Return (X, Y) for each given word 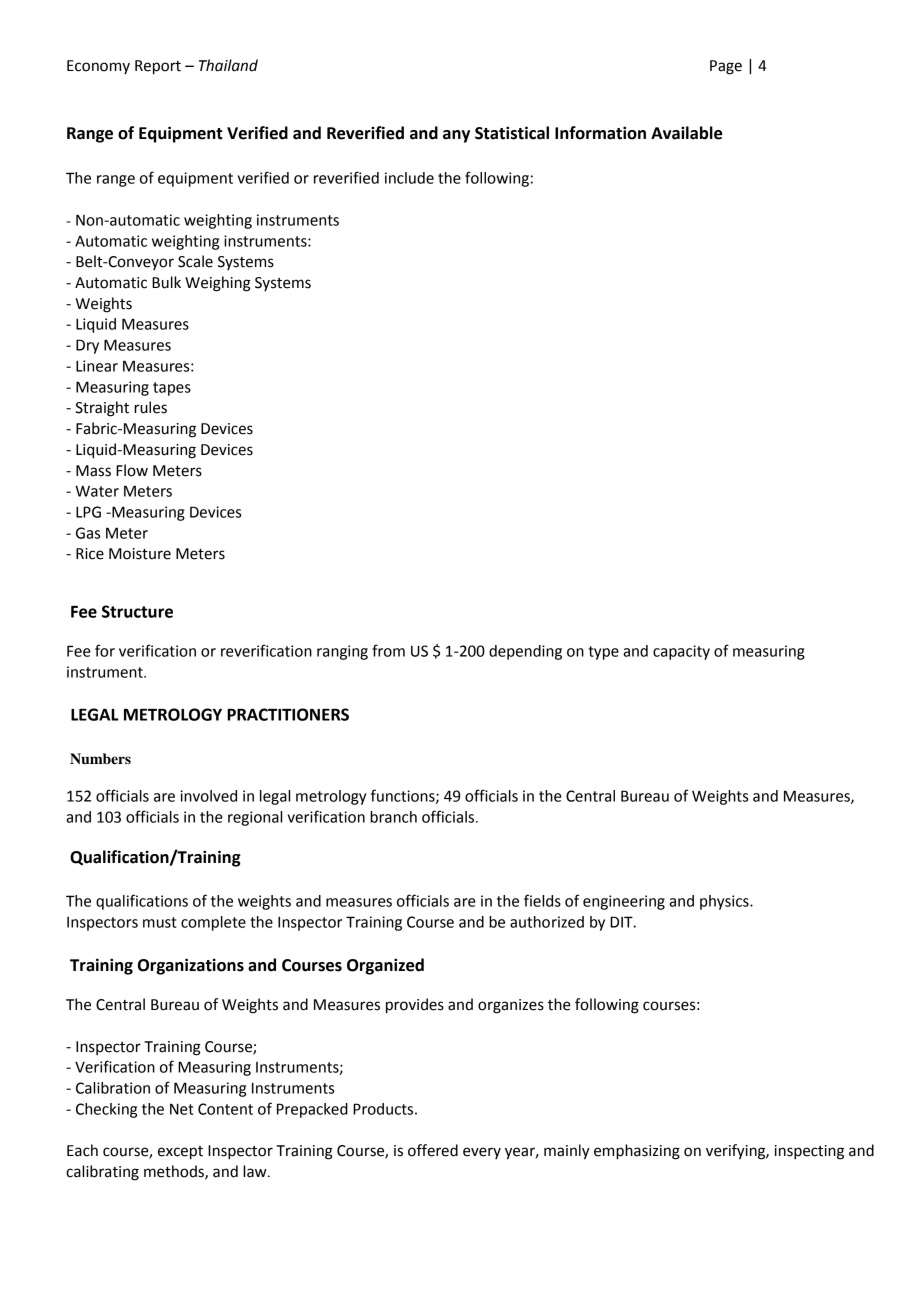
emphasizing (637, 1152)
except (180, 1153)
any (456, 136)
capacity (681, 652)
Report (158, 67)
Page (726, 67)
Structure (137, 611)
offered (433, 1150)
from (388, 650)
